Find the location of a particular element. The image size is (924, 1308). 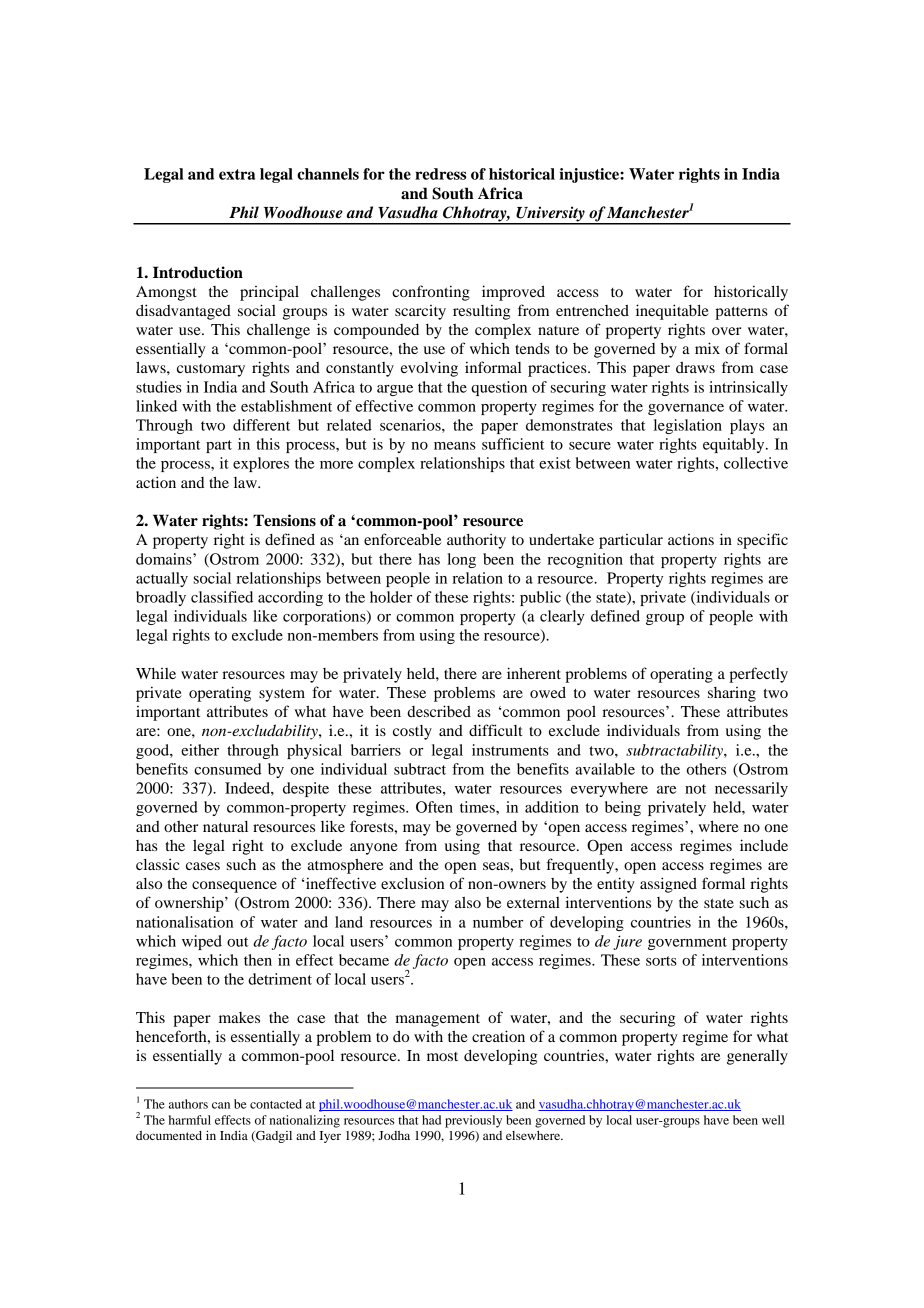

can is located at coordinates (221, 1105).
